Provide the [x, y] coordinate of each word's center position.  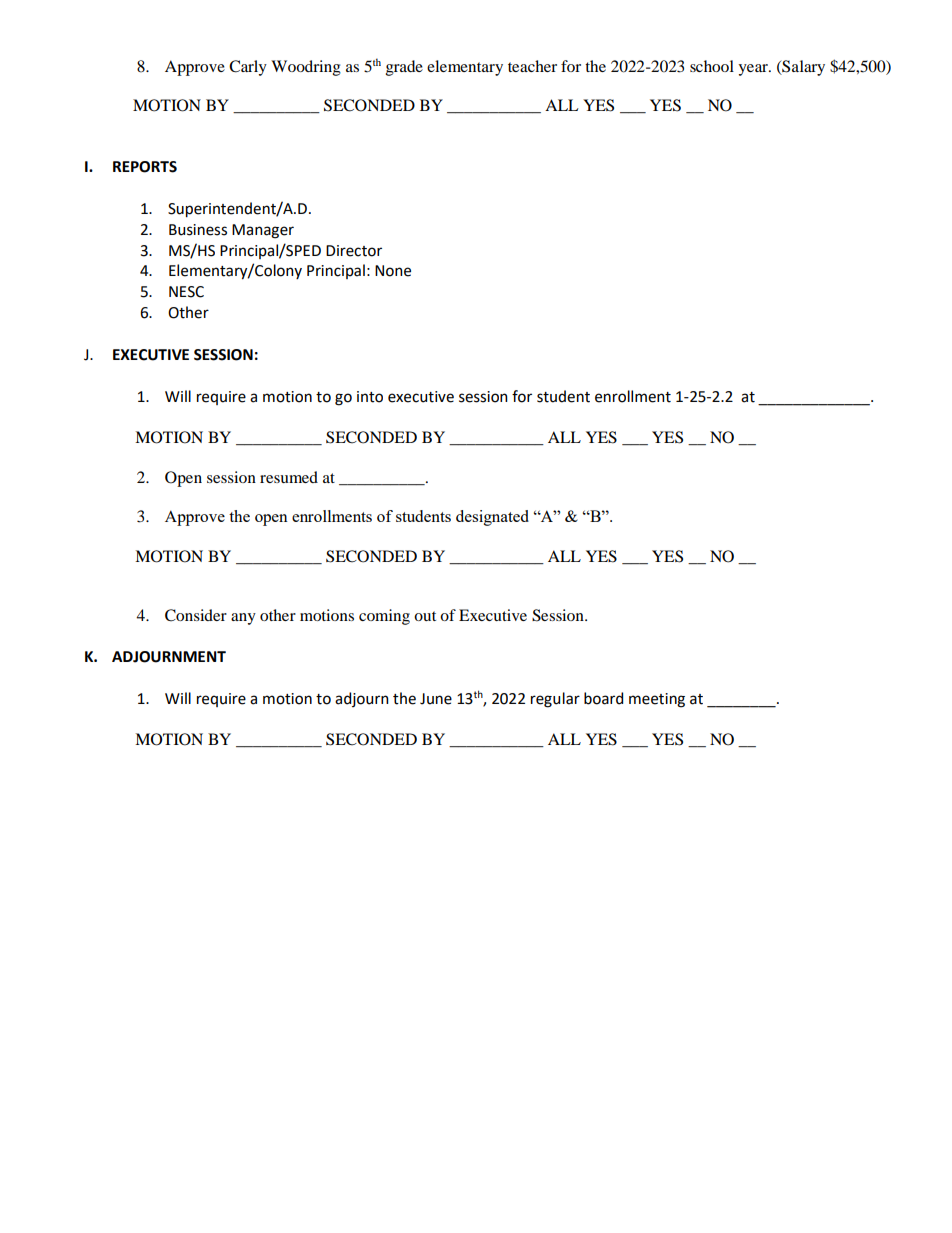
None [393, 271]
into [370, 397]
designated [492, 518]
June [436, 699]
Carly [248, 68]
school [712, 66]
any [243, 619]
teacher [532, 66]
